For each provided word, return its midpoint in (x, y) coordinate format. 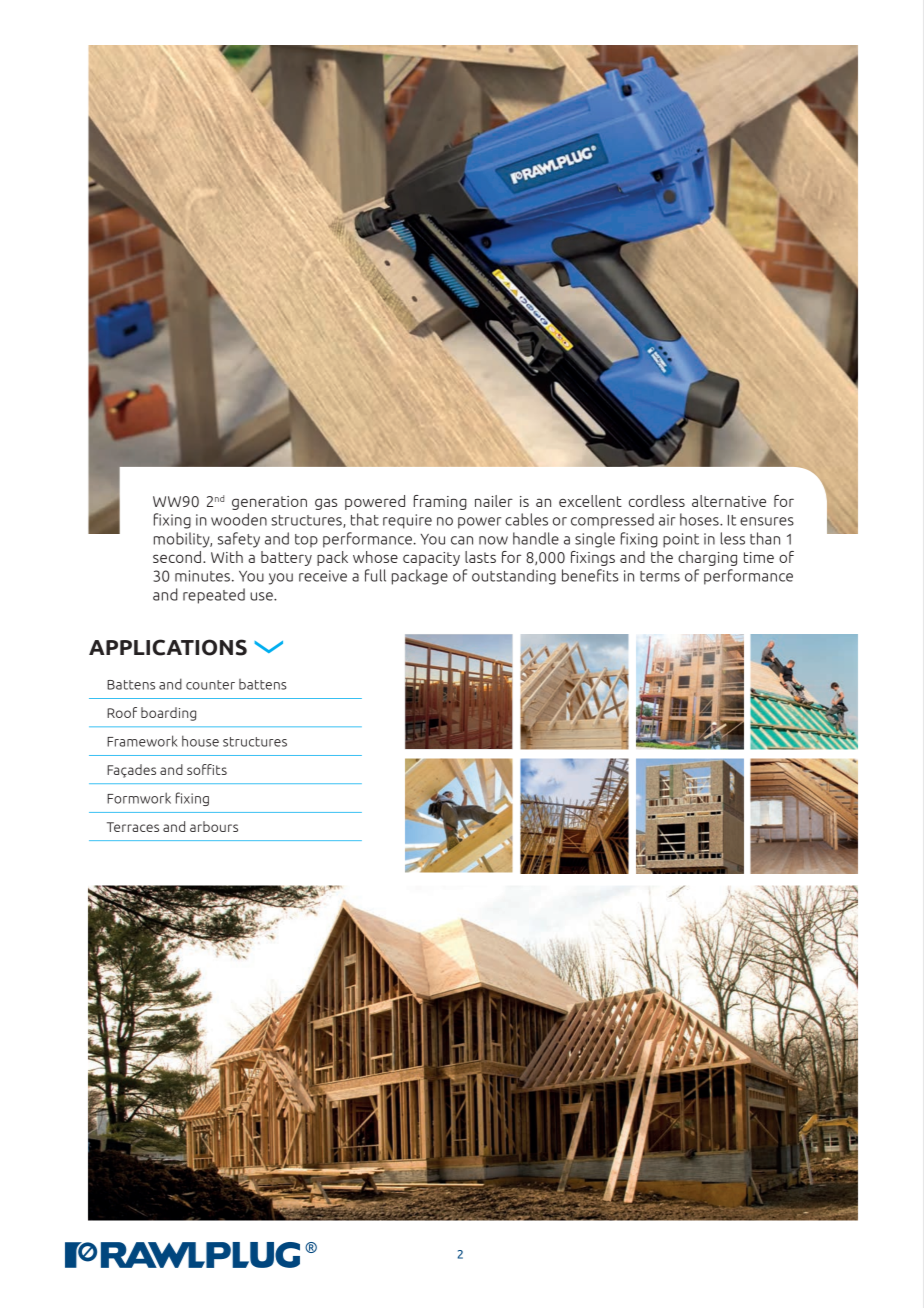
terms (660, 576)
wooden (239, 519)
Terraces (133, 827)
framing (440, 502)
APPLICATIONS (168, 647)
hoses (700, 519)
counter (210, 685)
